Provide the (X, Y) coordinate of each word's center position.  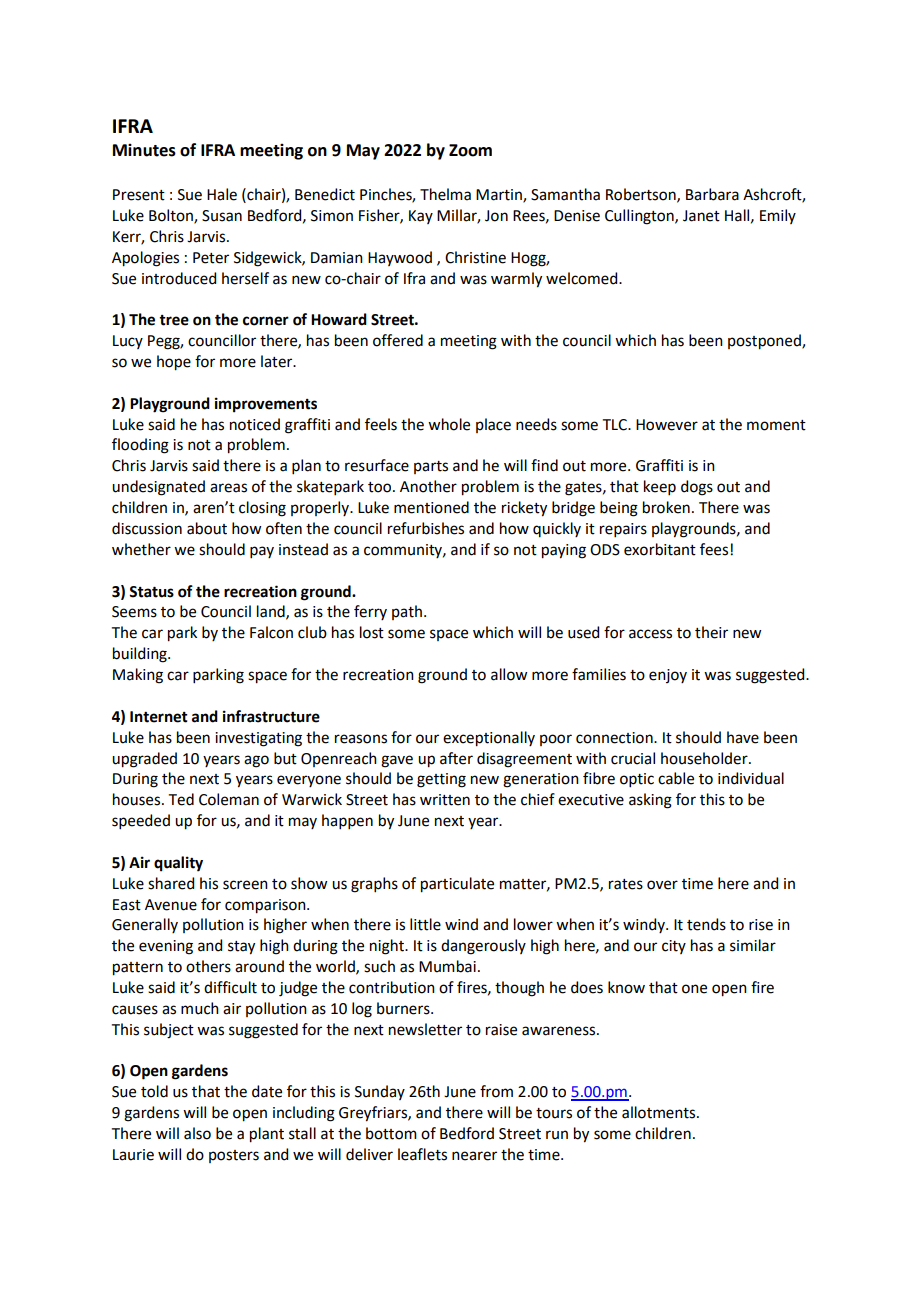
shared (171, 883)
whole (449, 424)
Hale (222, 194)
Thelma (445, 194)
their (711, 632)
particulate (457, 885)
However (667, 425)
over (662, 885)
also (197, 1133)
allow (509, 674)
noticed (255, 424)
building (141, 655)
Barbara (712, 194)
